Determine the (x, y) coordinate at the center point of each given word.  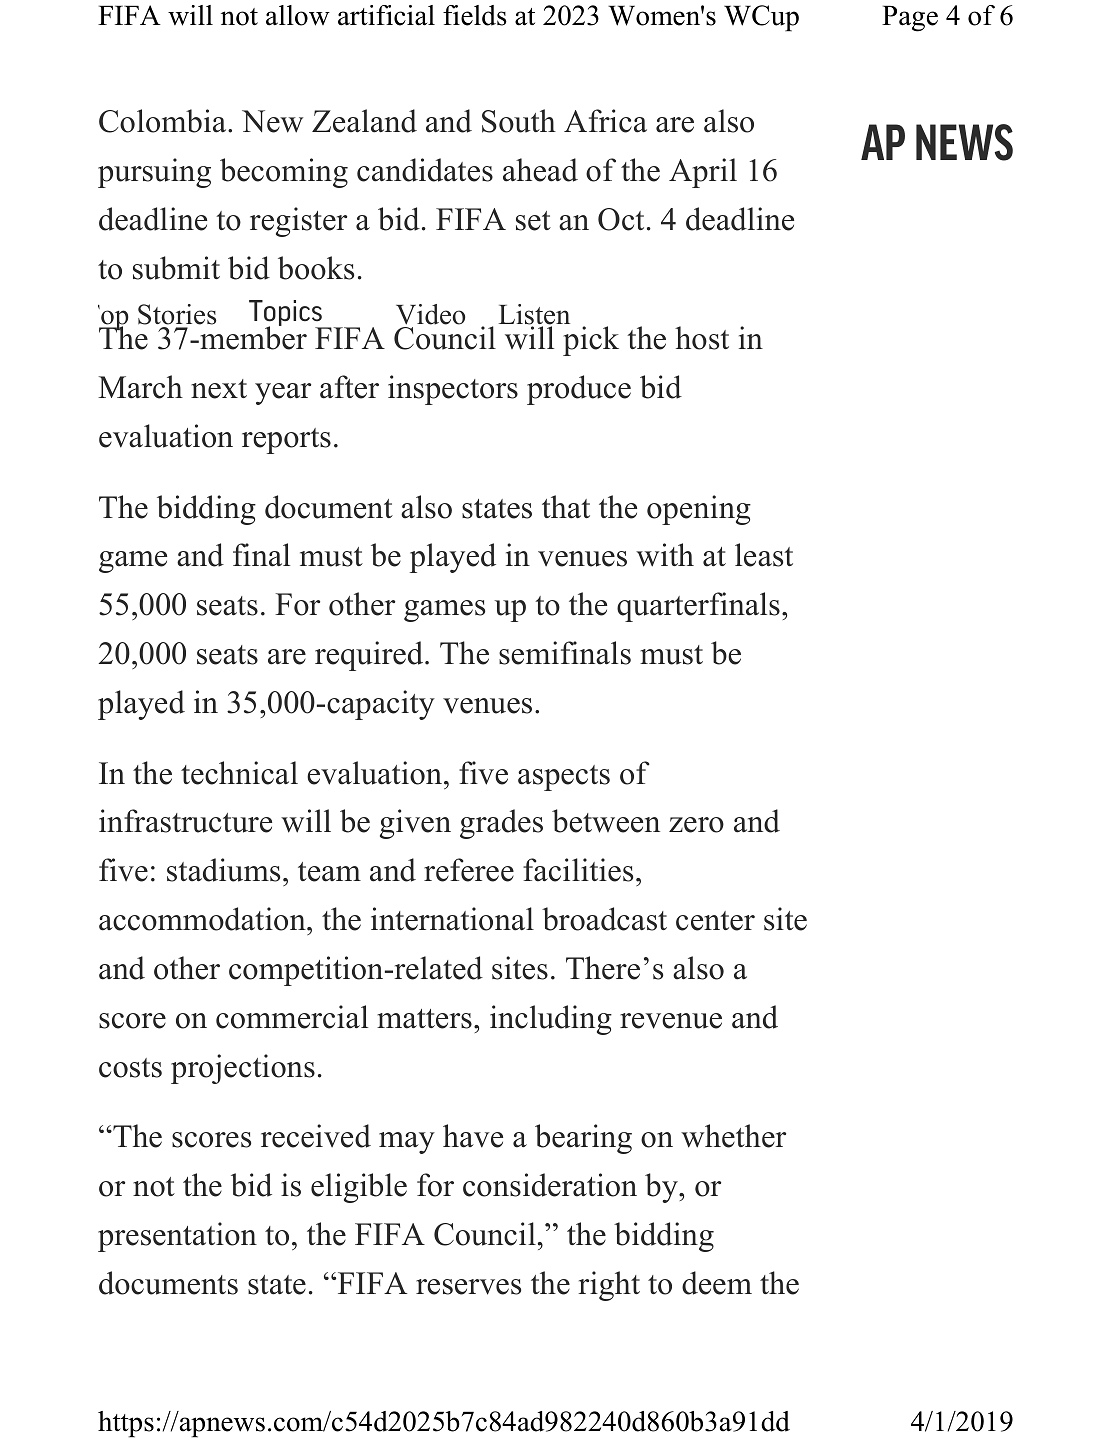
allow (298, 15)
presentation (177, 1237)
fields (475, 15)
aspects (564, 778)
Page (910, 18)
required (370, 656)
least (764, 555)
